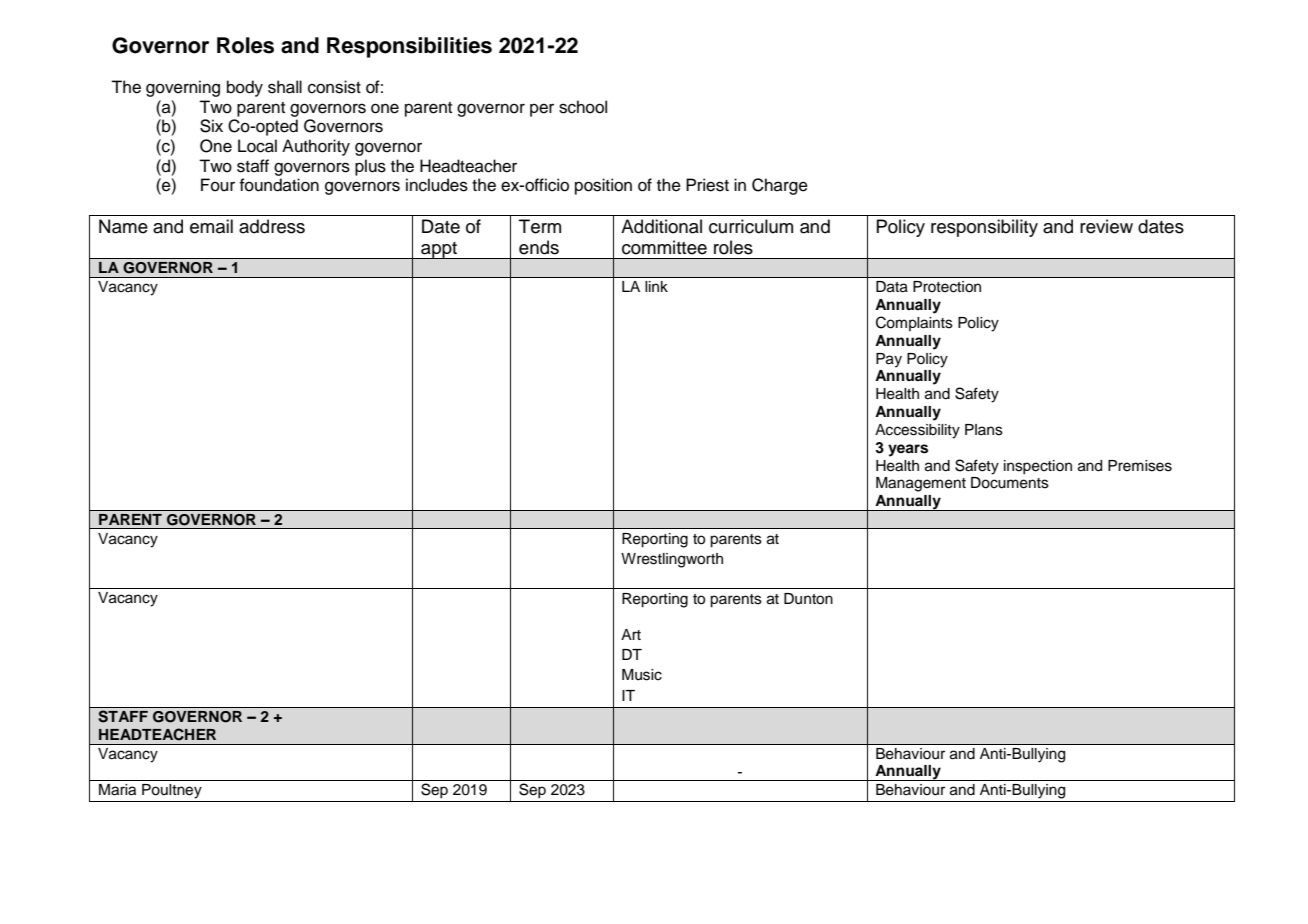 The width and height of the screenshot is (1308, 924). What do you see at coordinates (780, 186) in the screenshot?
I see `Charge` at bounding box center [780, 186].
